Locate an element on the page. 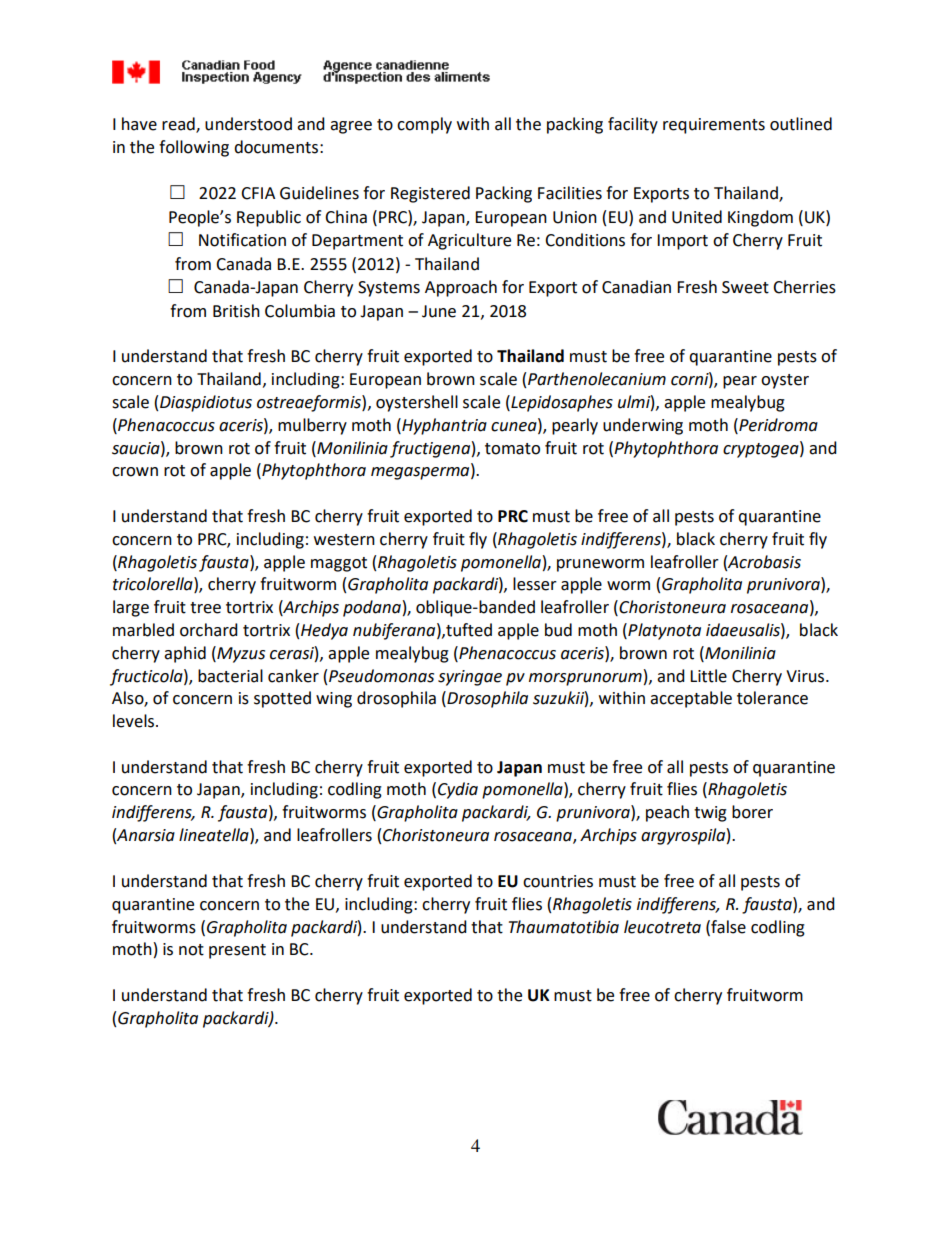 The width and height of the page is (952, 1233). Sweet is located at coordinates (745, 287).
